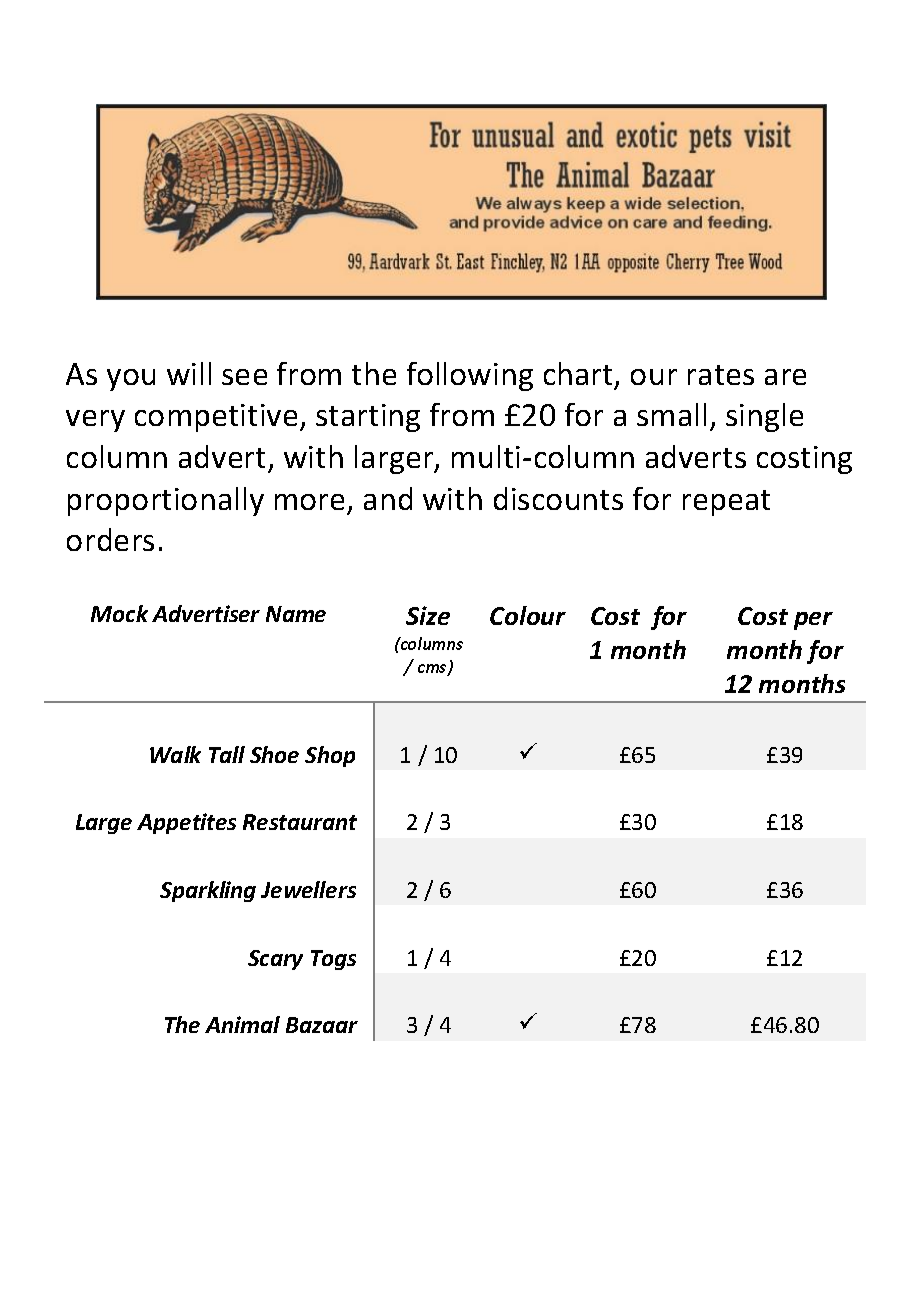 The height and width of the image is (1303, 924). What do you see at coordinates (721, 375) in the image?
I see `rates` at bounding box center [721, 375].
